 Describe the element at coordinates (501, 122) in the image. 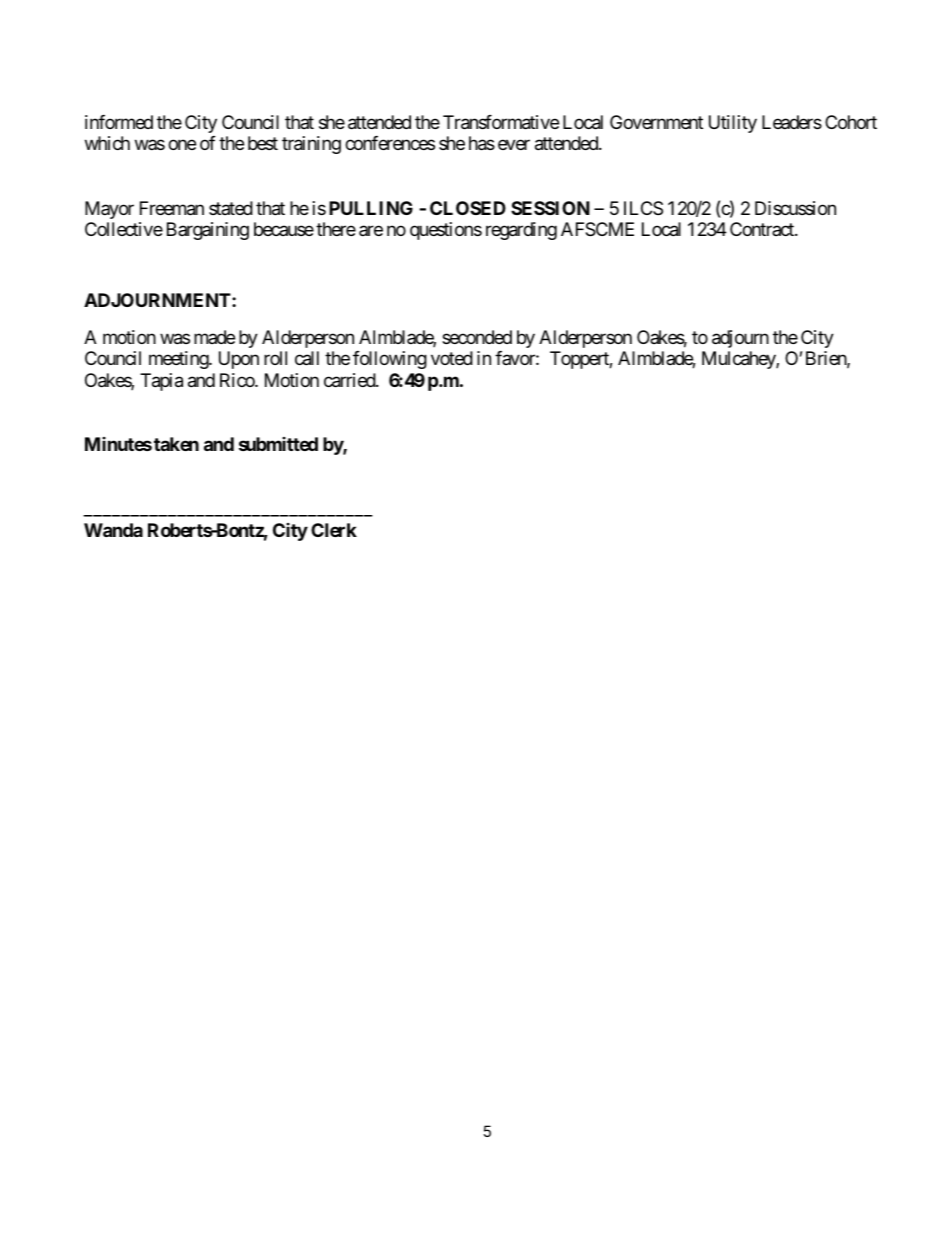

I see `Transformative` at that location.
